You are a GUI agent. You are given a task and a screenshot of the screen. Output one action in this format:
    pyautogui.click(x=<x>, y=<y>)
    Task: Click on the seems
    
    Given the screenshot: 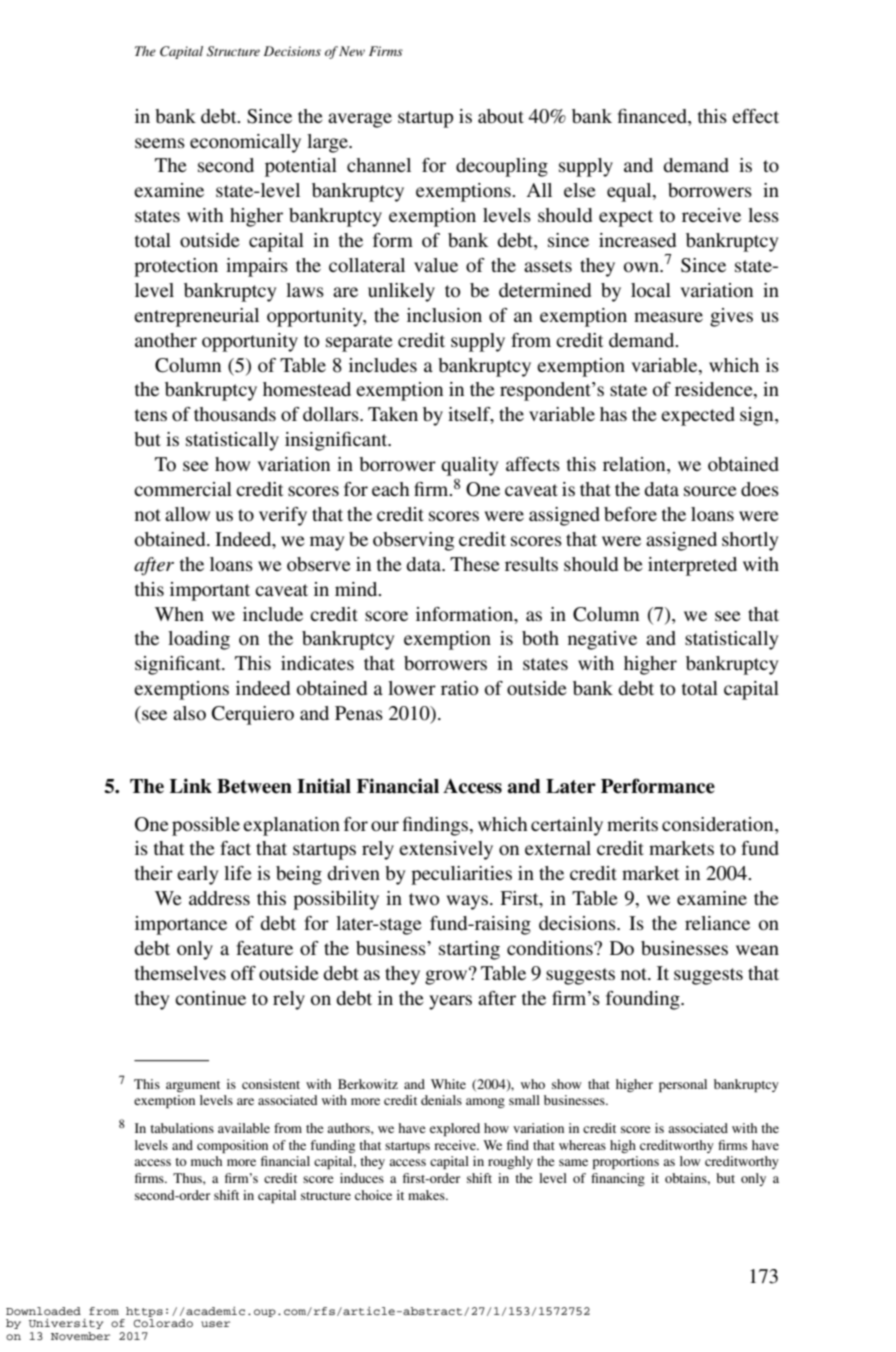 What is the action you would take?
    pyautogui.click(x=160, y=143)
